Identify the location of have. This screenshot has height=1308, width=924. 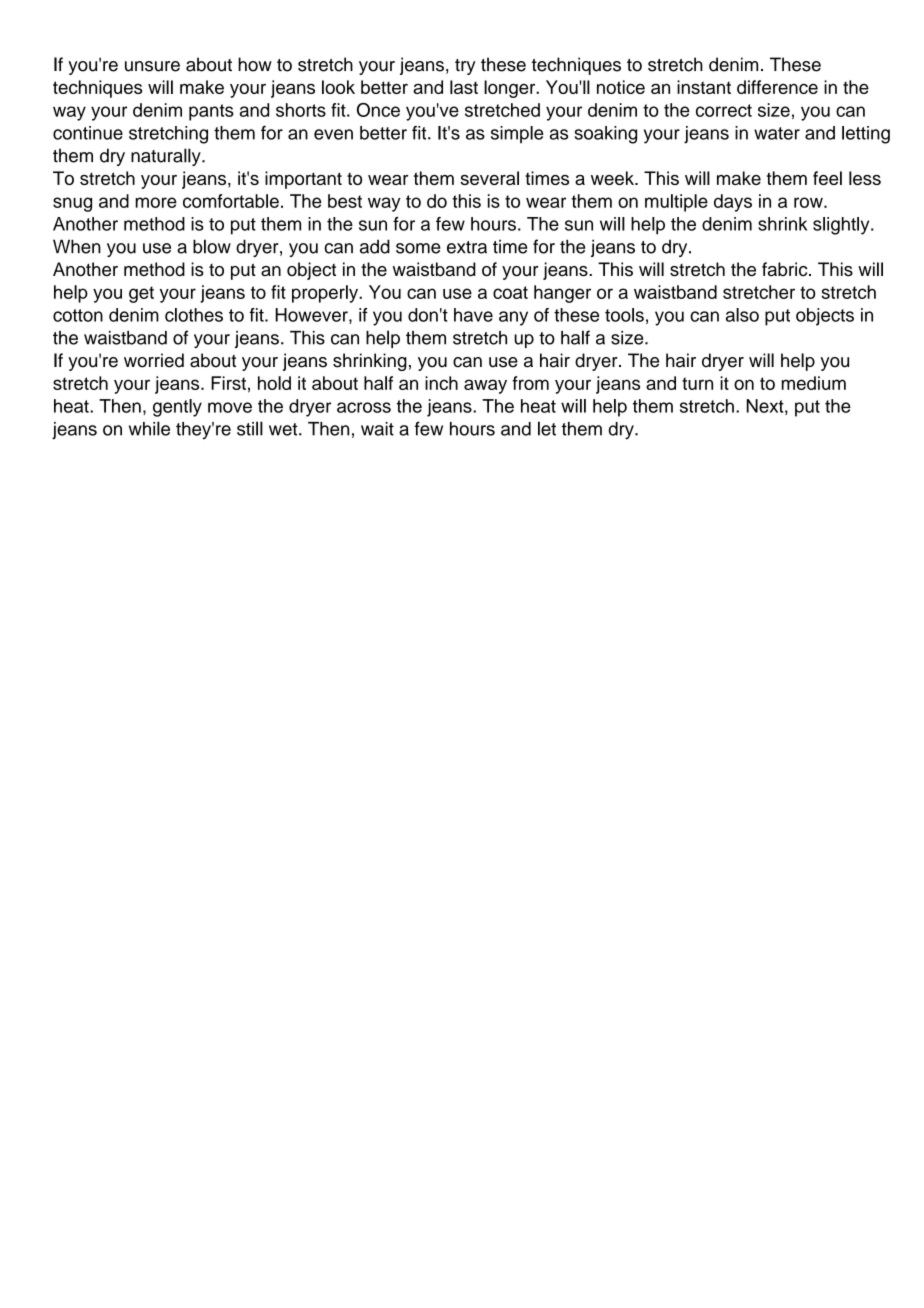
(473, 315).
